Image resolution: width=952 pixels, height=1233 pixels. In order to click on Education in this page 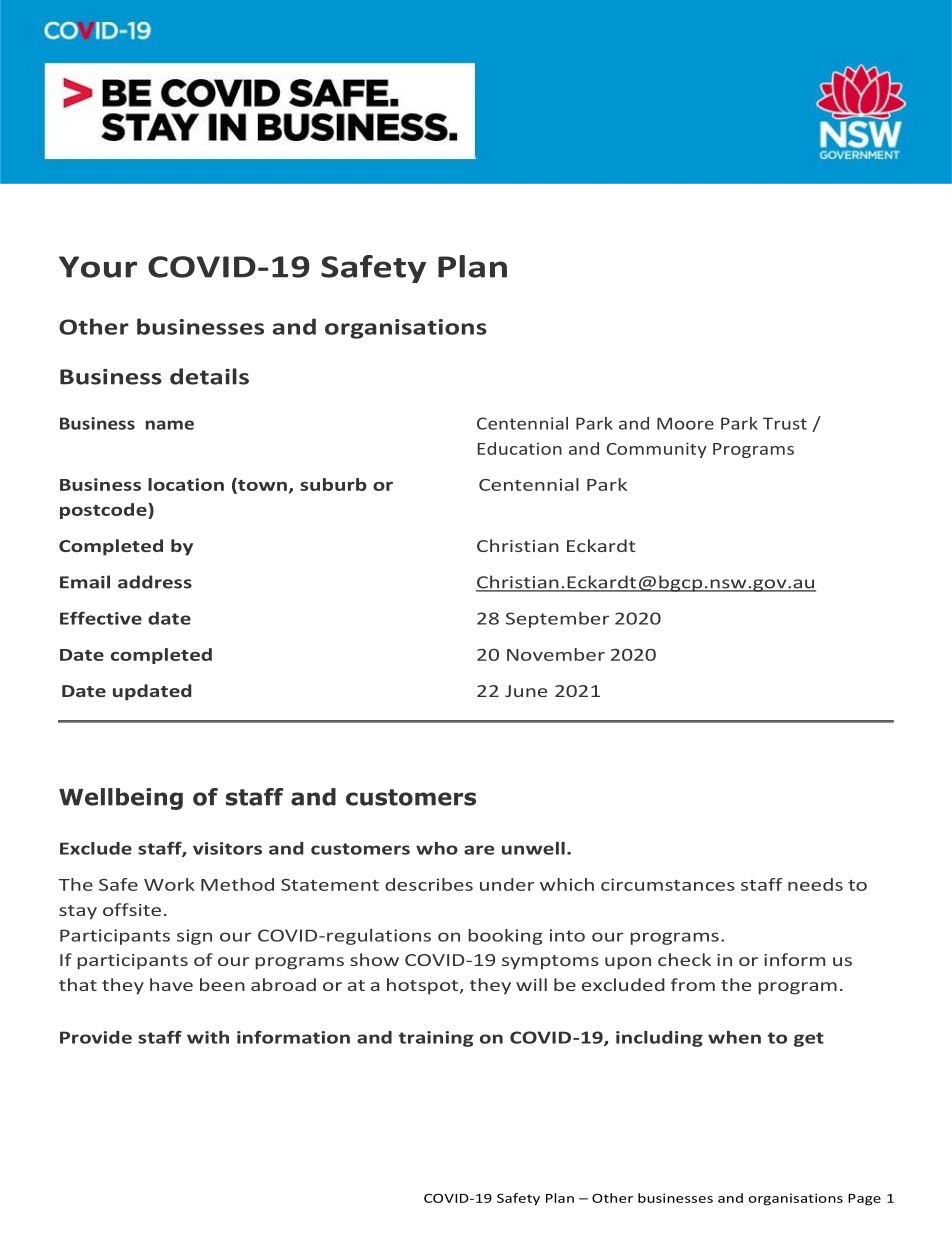, I will do `click(520, 448)`.
